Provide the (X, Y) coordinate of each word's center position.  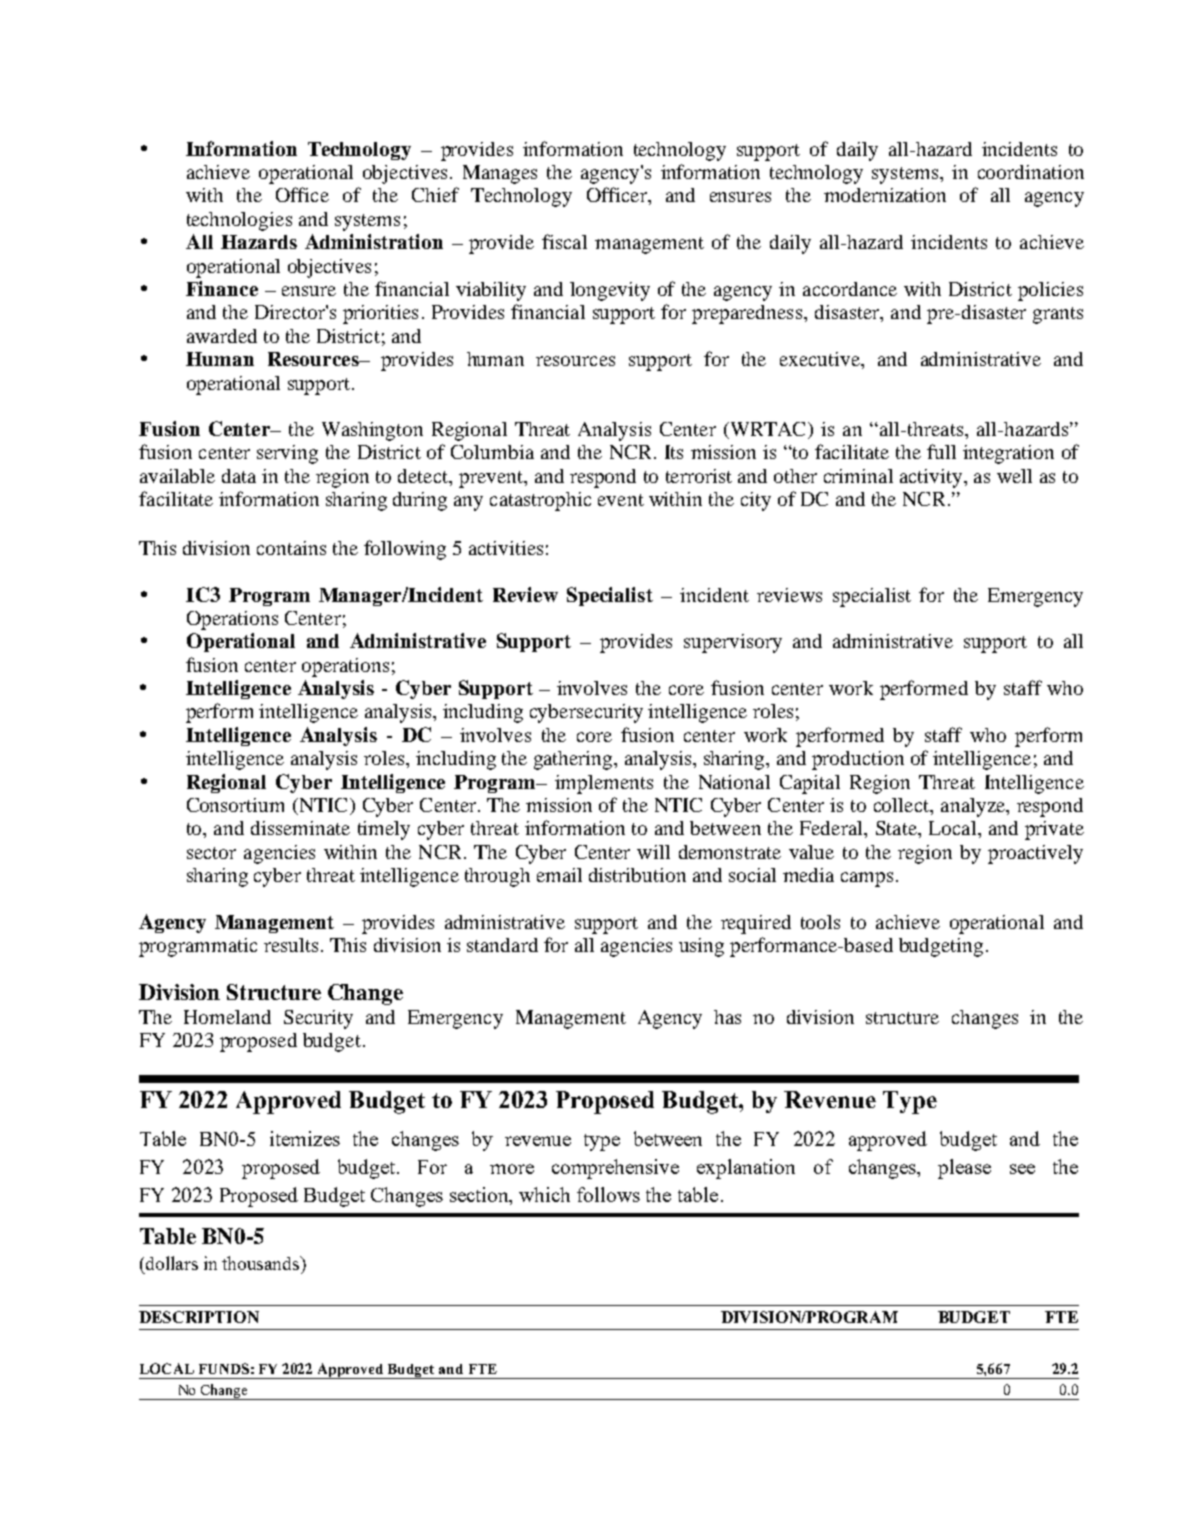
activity (932, 478)
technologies (239, 221)
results (291, 945)
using (701, 947)
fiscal (564, 241)
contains (291, 548)
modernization (885, 195)
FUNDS (224, 1368)
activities (506, 548)
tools (820, 922)
